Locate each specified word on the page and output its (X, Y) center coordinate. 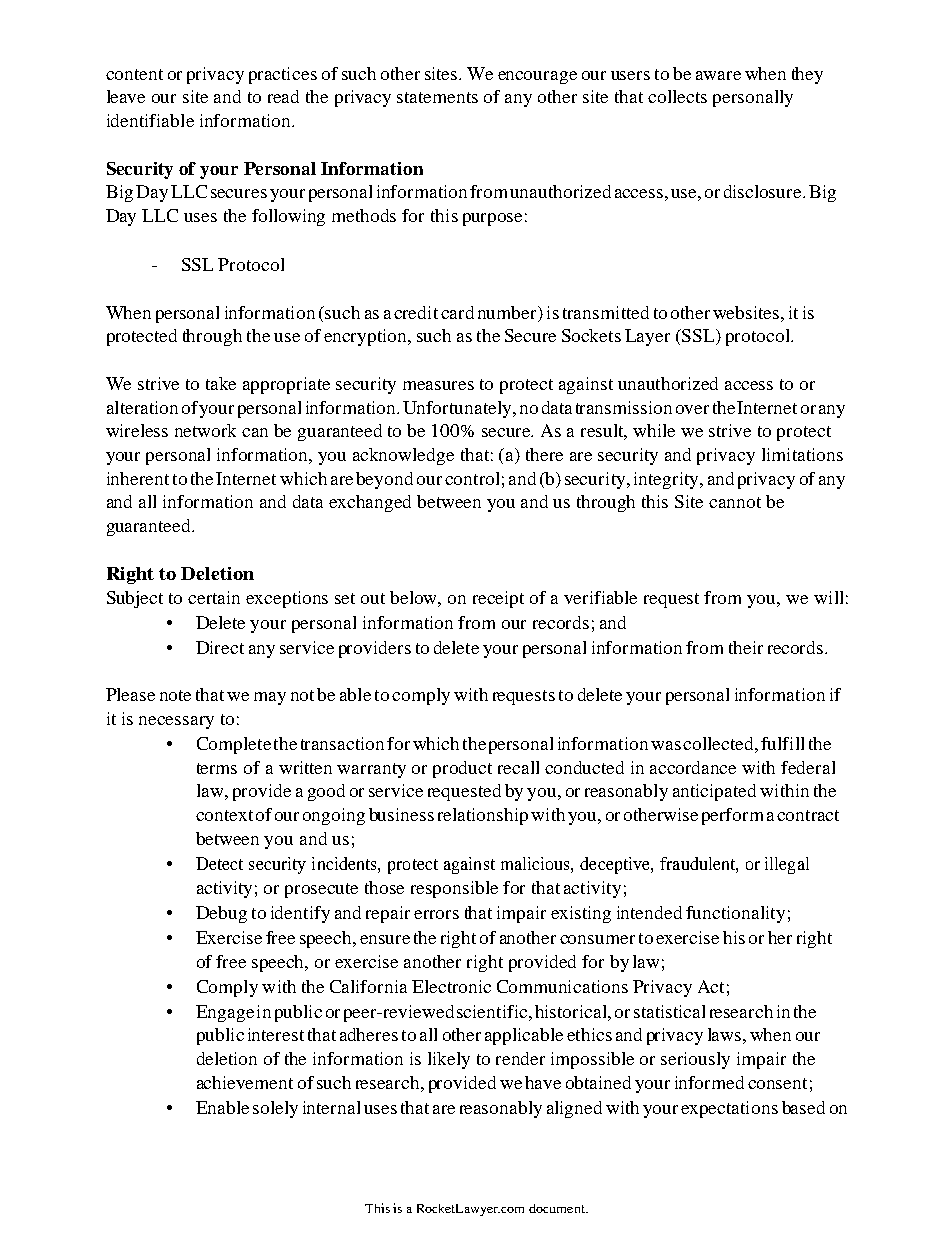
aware (718, 75)
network (205, 430)
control (472, 478)
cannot (735, 502)
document (558, 1208)
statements (437, 97)
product (462, 769)
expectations (729, 1109)
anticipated (714, 792)
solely (275, 1109)
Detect (219, 863)
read (283, 96)
